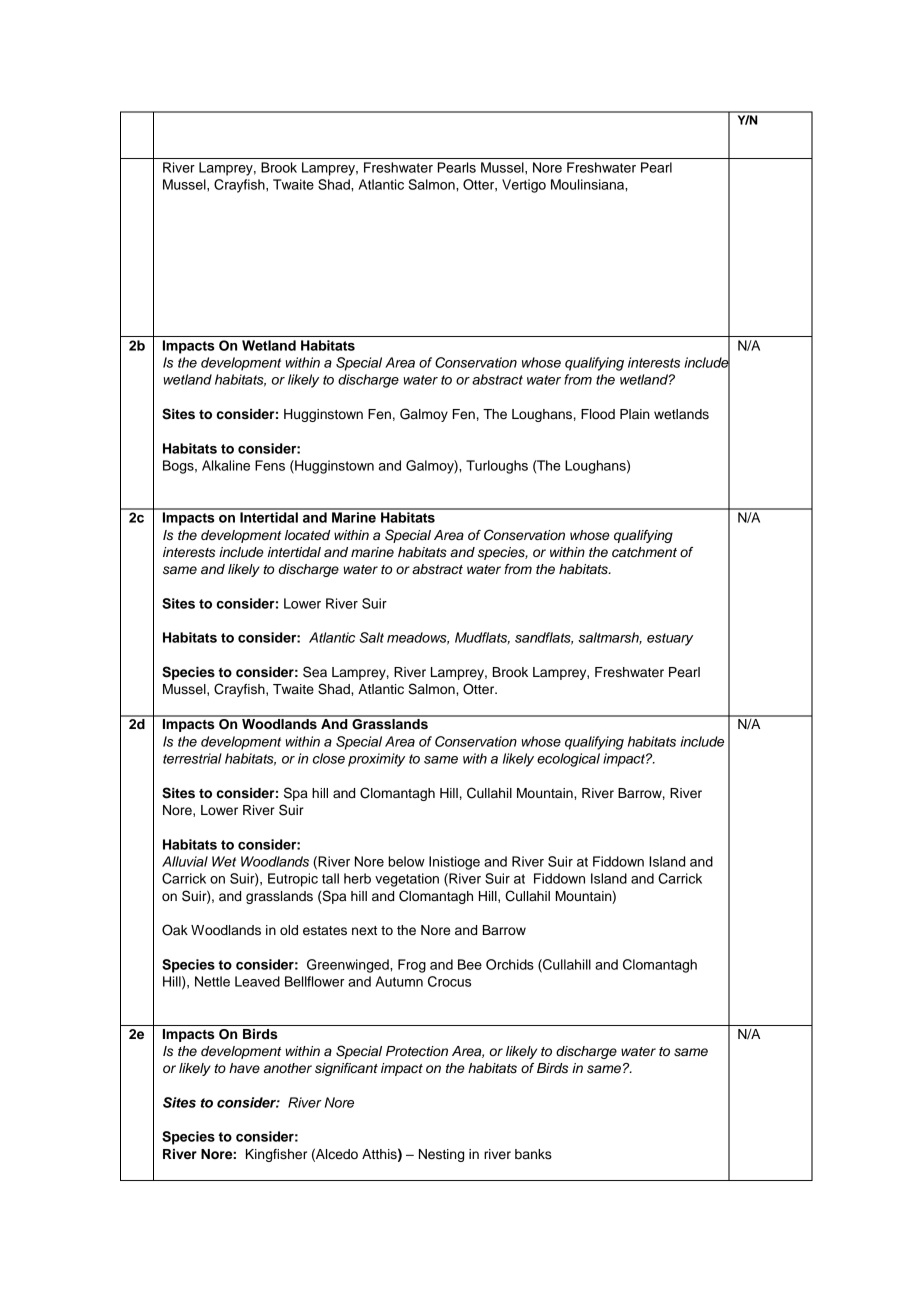 The image size is (924, 1308). Describe the element at coordinates (635, 414) in the document. I see `Plain` at that location.
